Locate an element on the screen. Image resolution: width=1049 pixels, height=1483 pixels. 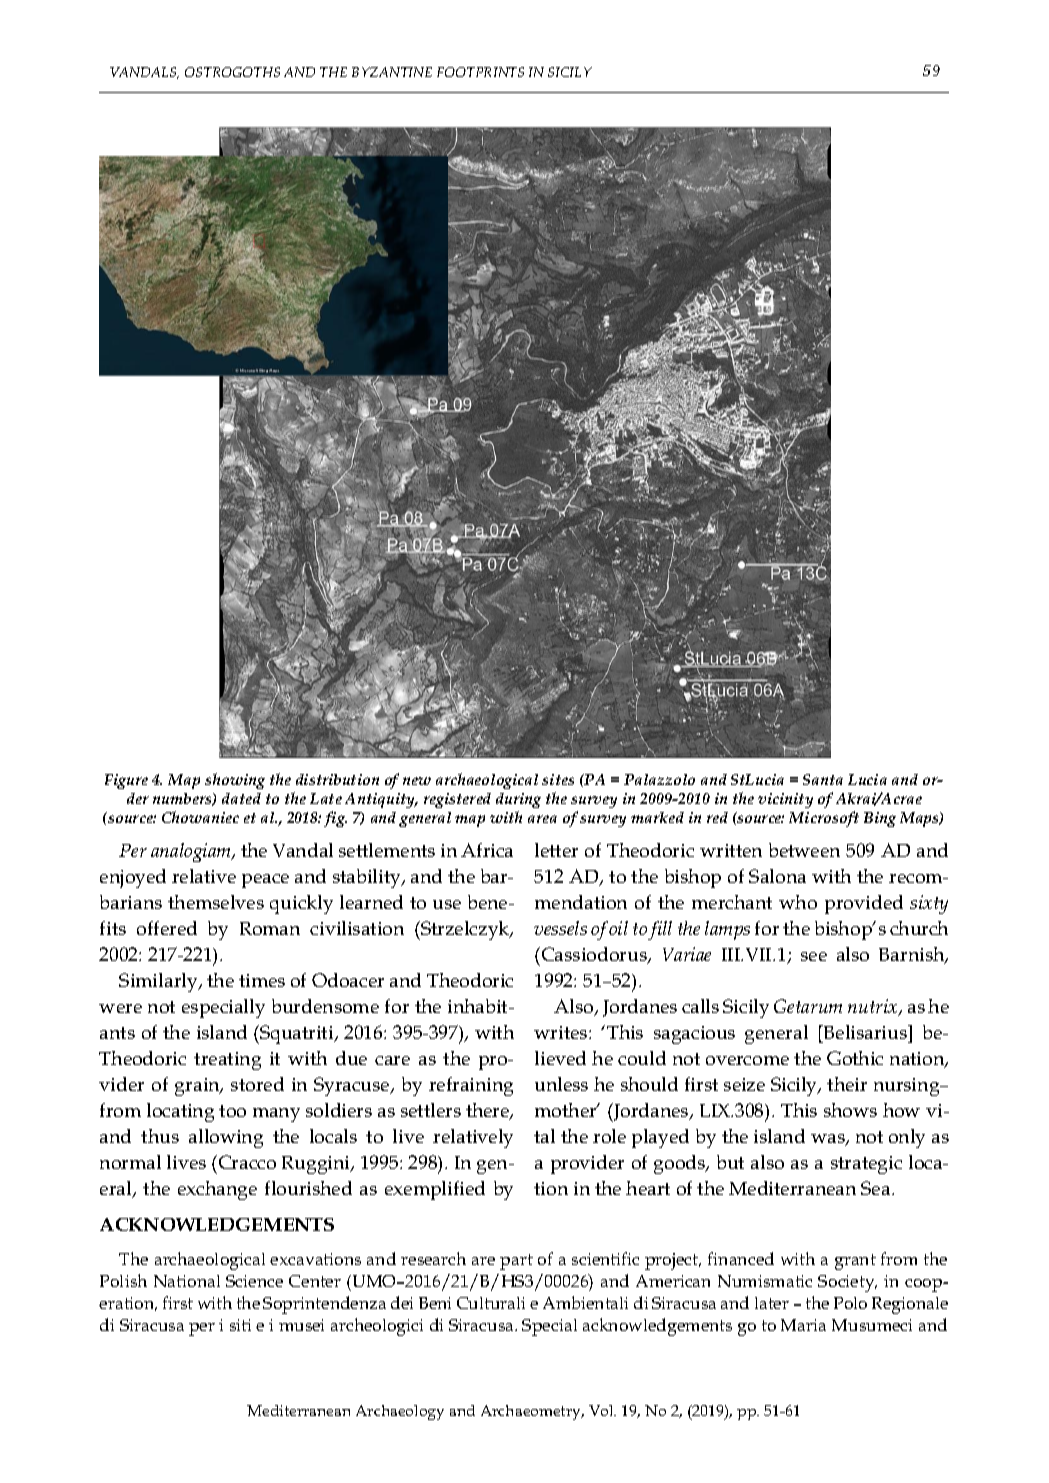
sites is located at coordinates (558, 779).
